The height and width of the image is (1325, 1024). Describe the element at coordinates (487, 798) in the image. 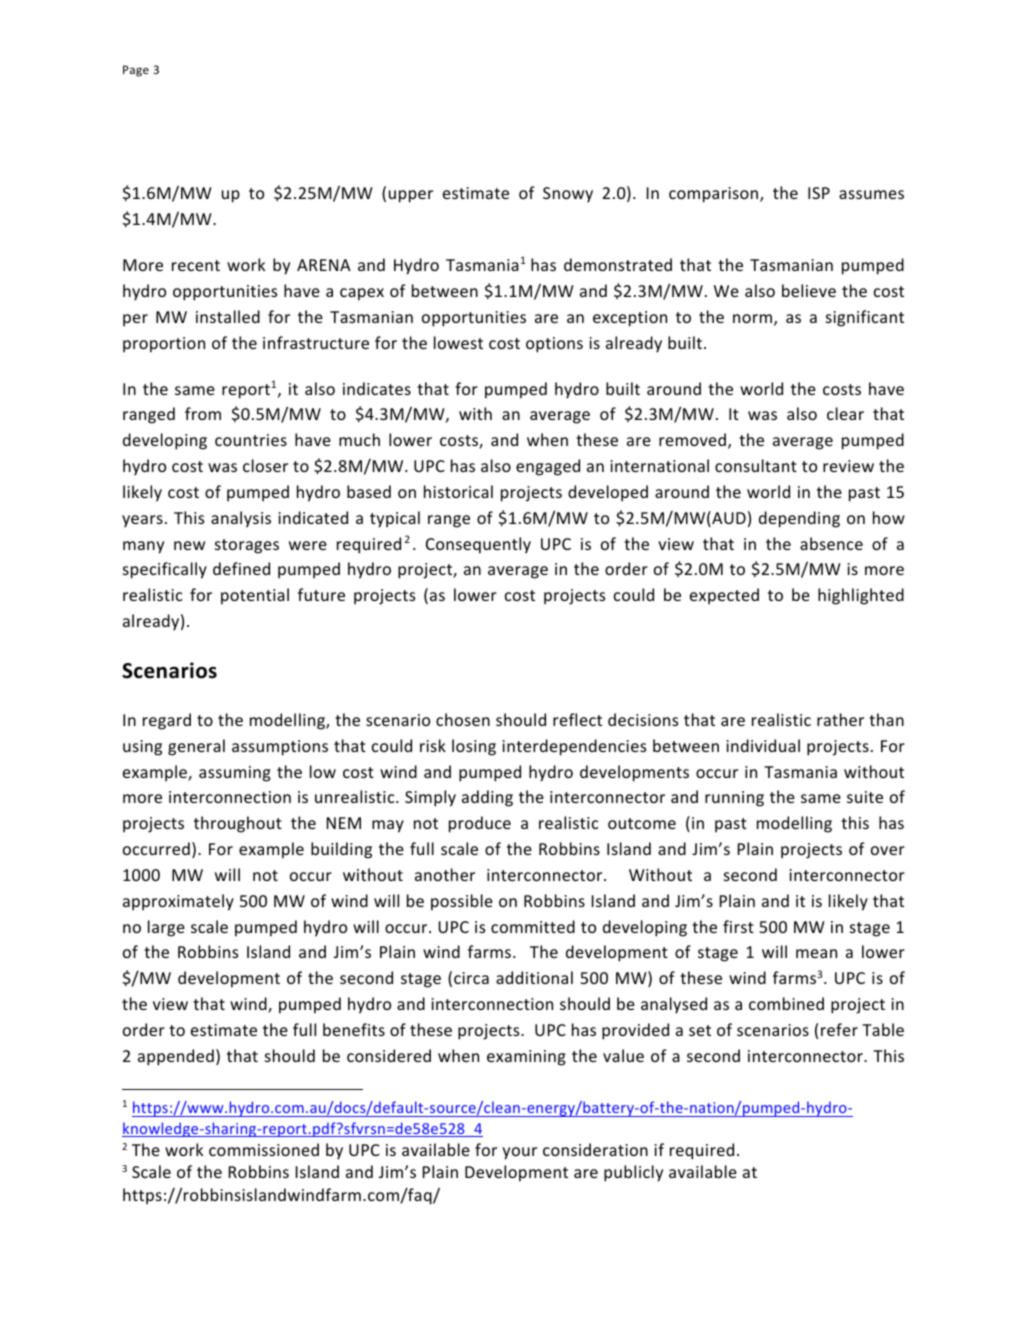

I see `adding` at that location.
